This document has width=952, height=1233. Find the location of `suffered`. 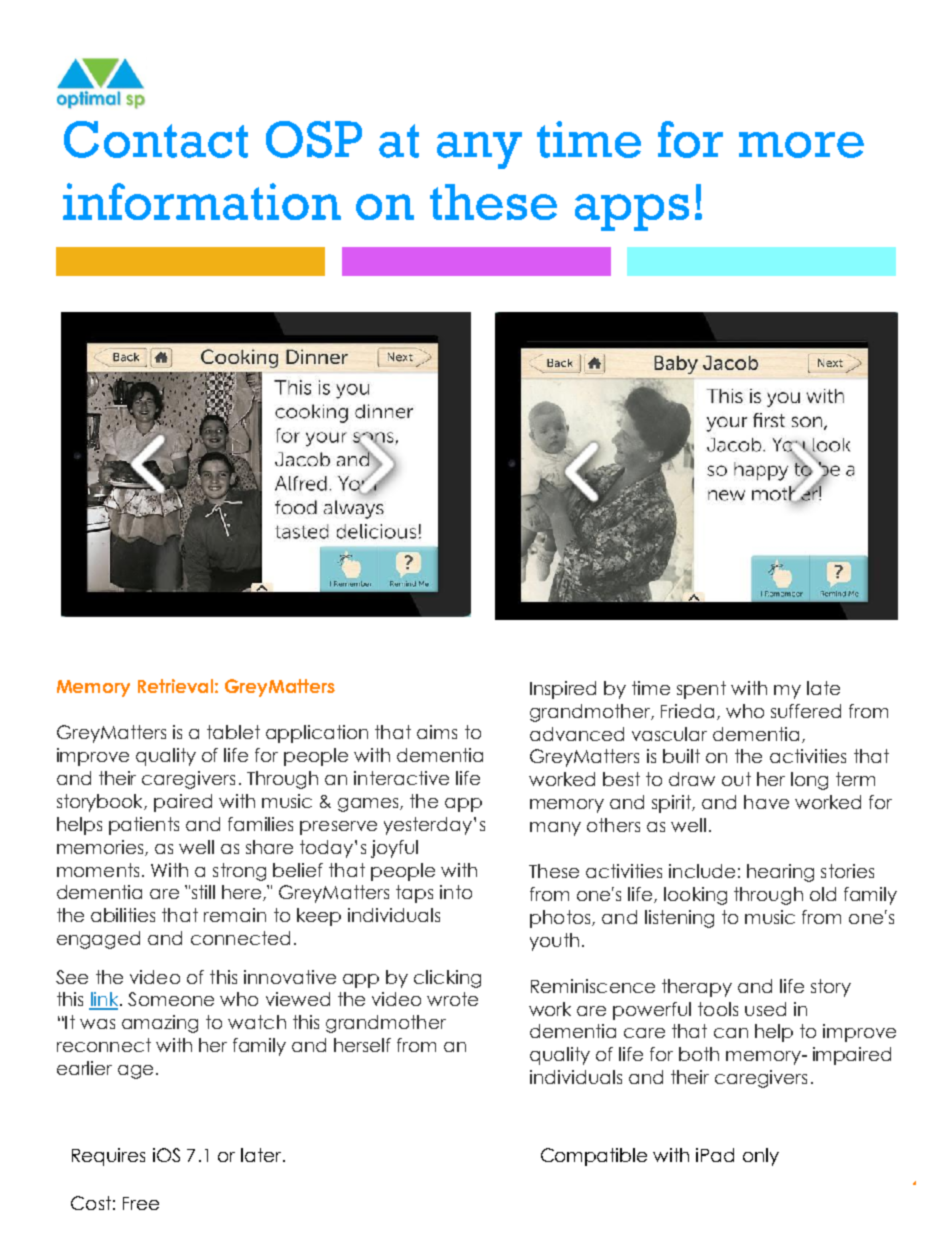

suffered is located at coordinates (806, 711).
